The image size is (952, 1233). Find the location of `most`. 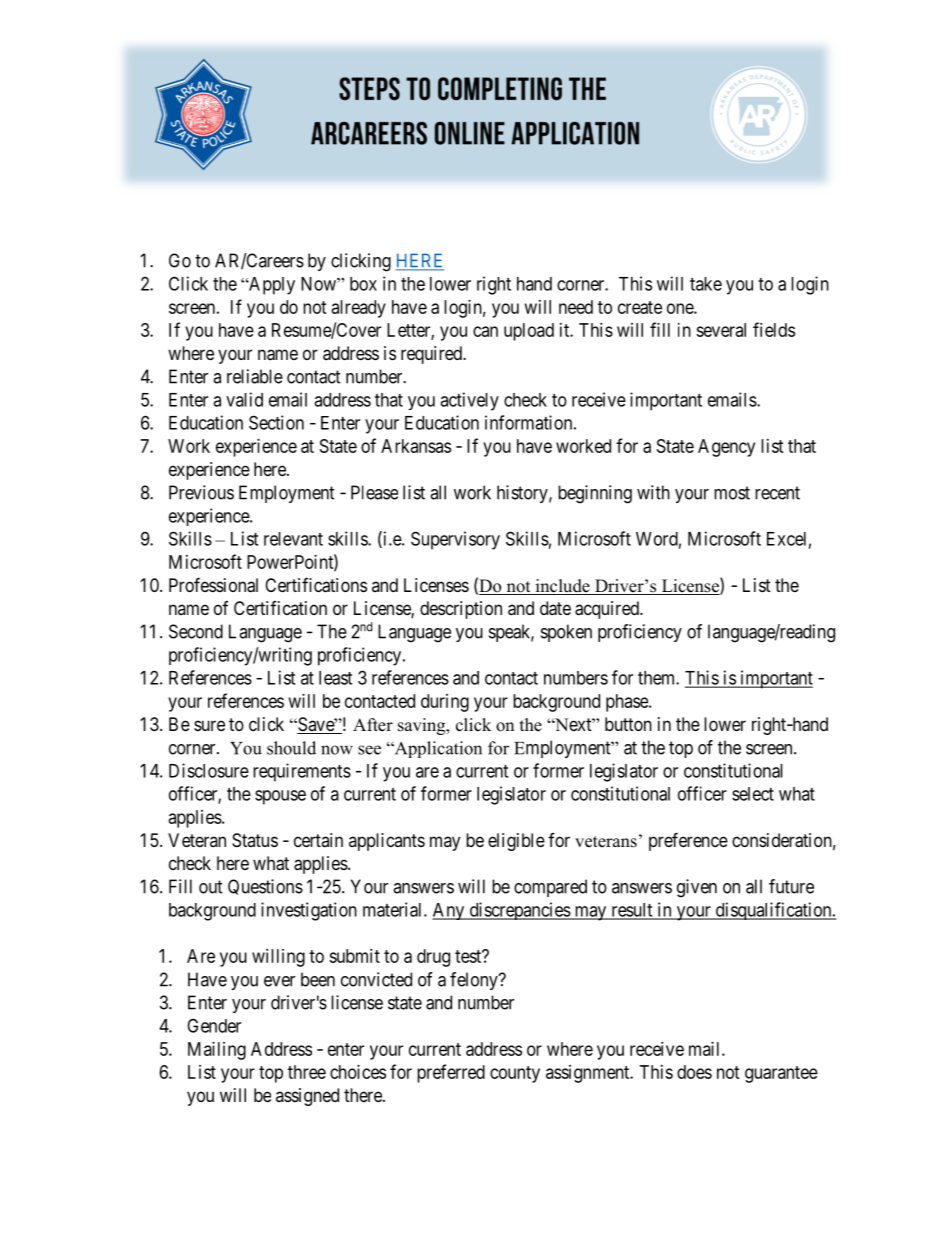

most is located at coordinates (732, 493).
